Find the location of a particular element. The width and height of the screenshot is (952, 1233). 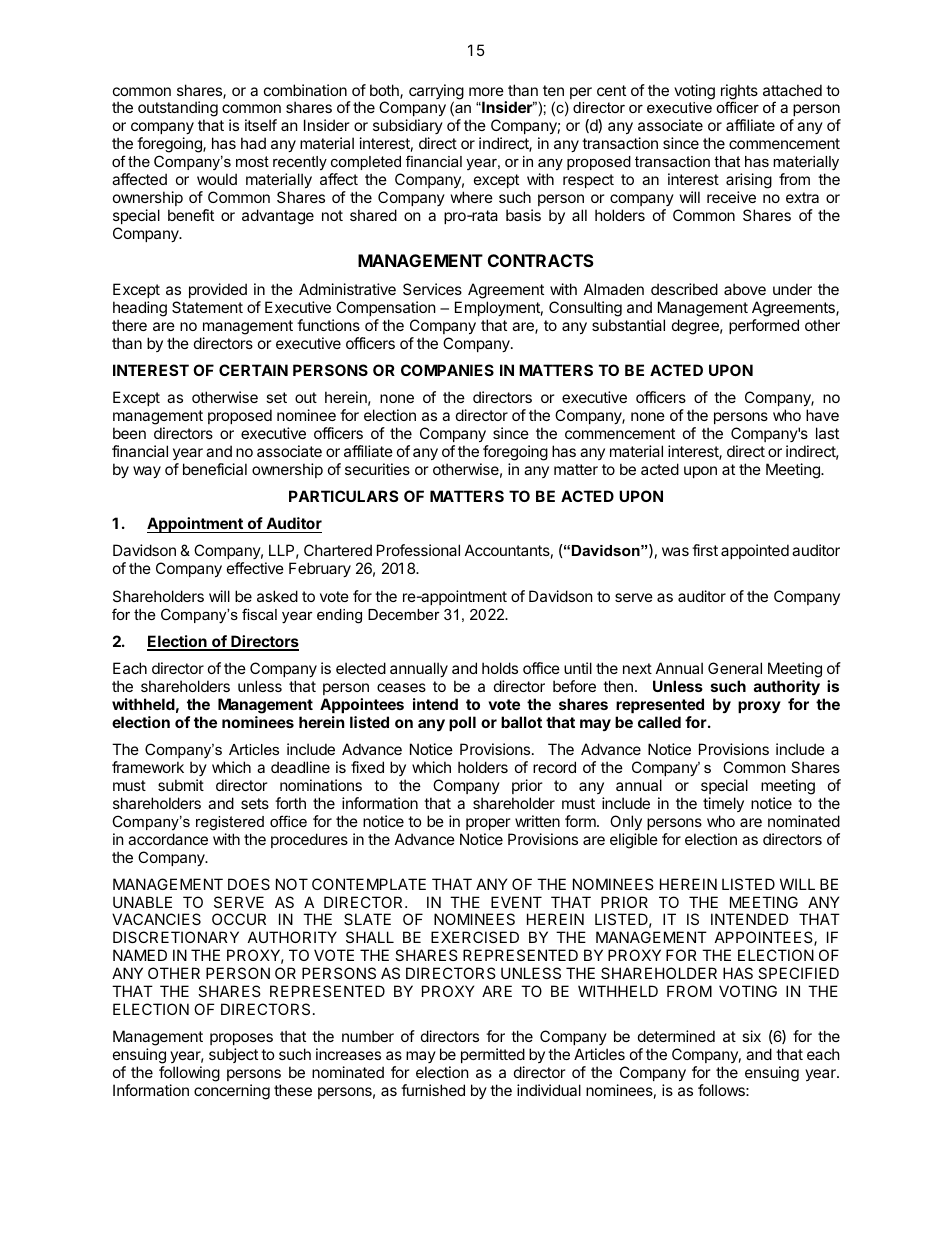

subject is located at coordinates (233, 1055).
